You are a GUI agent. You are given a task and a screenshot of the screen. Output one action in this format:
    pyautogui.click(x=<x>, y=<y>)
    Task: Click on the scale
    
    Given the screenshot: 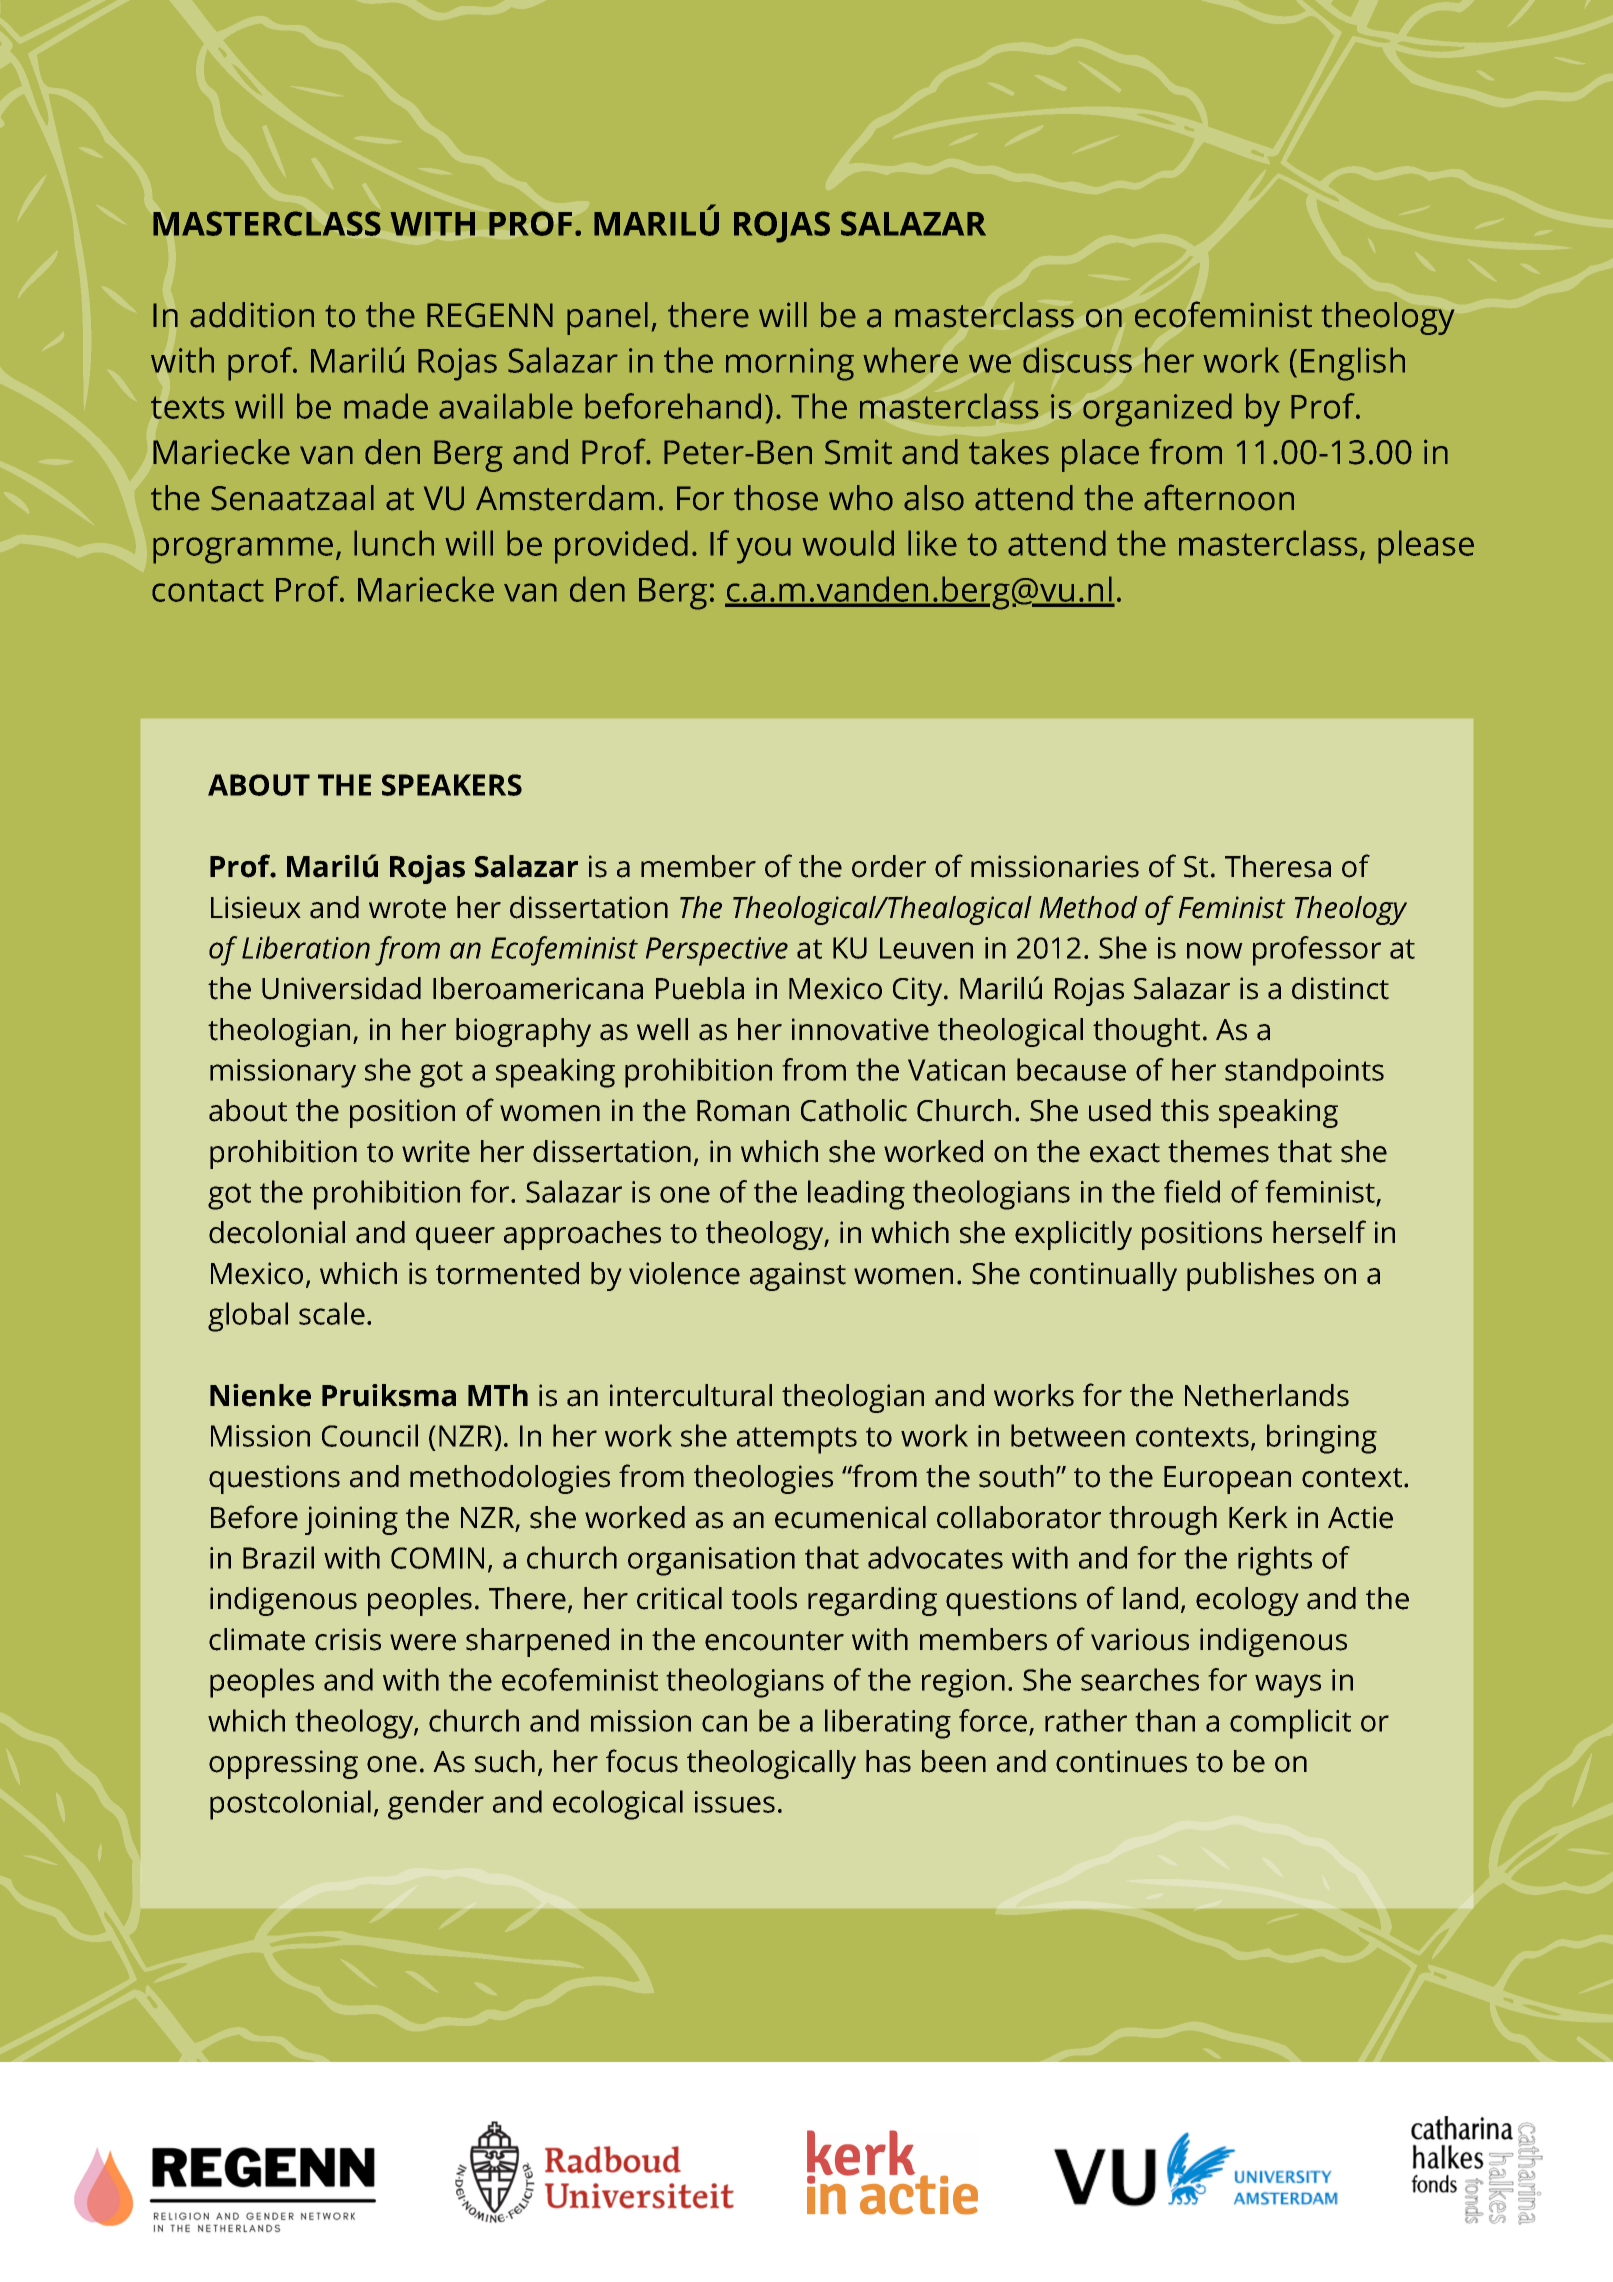 What is the action you would take?
    pyautogui.click(x=332, y=1313)
